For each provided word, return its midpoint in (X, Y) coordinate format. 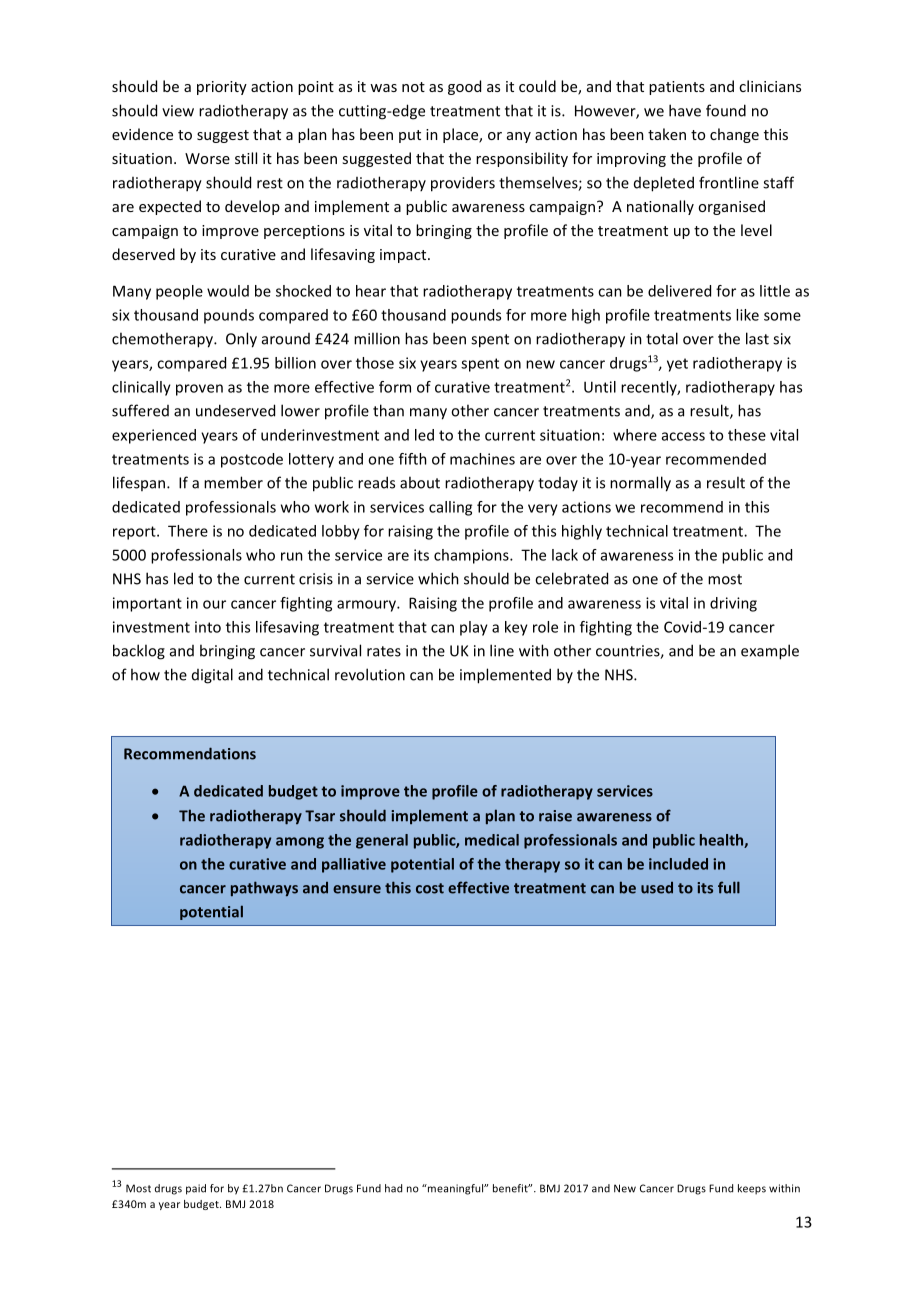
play (474, 628)
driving (733, 604)
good (464, 87)
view (178, 111)
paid (196, 1189)
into (208, 627)
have (685, 110)
